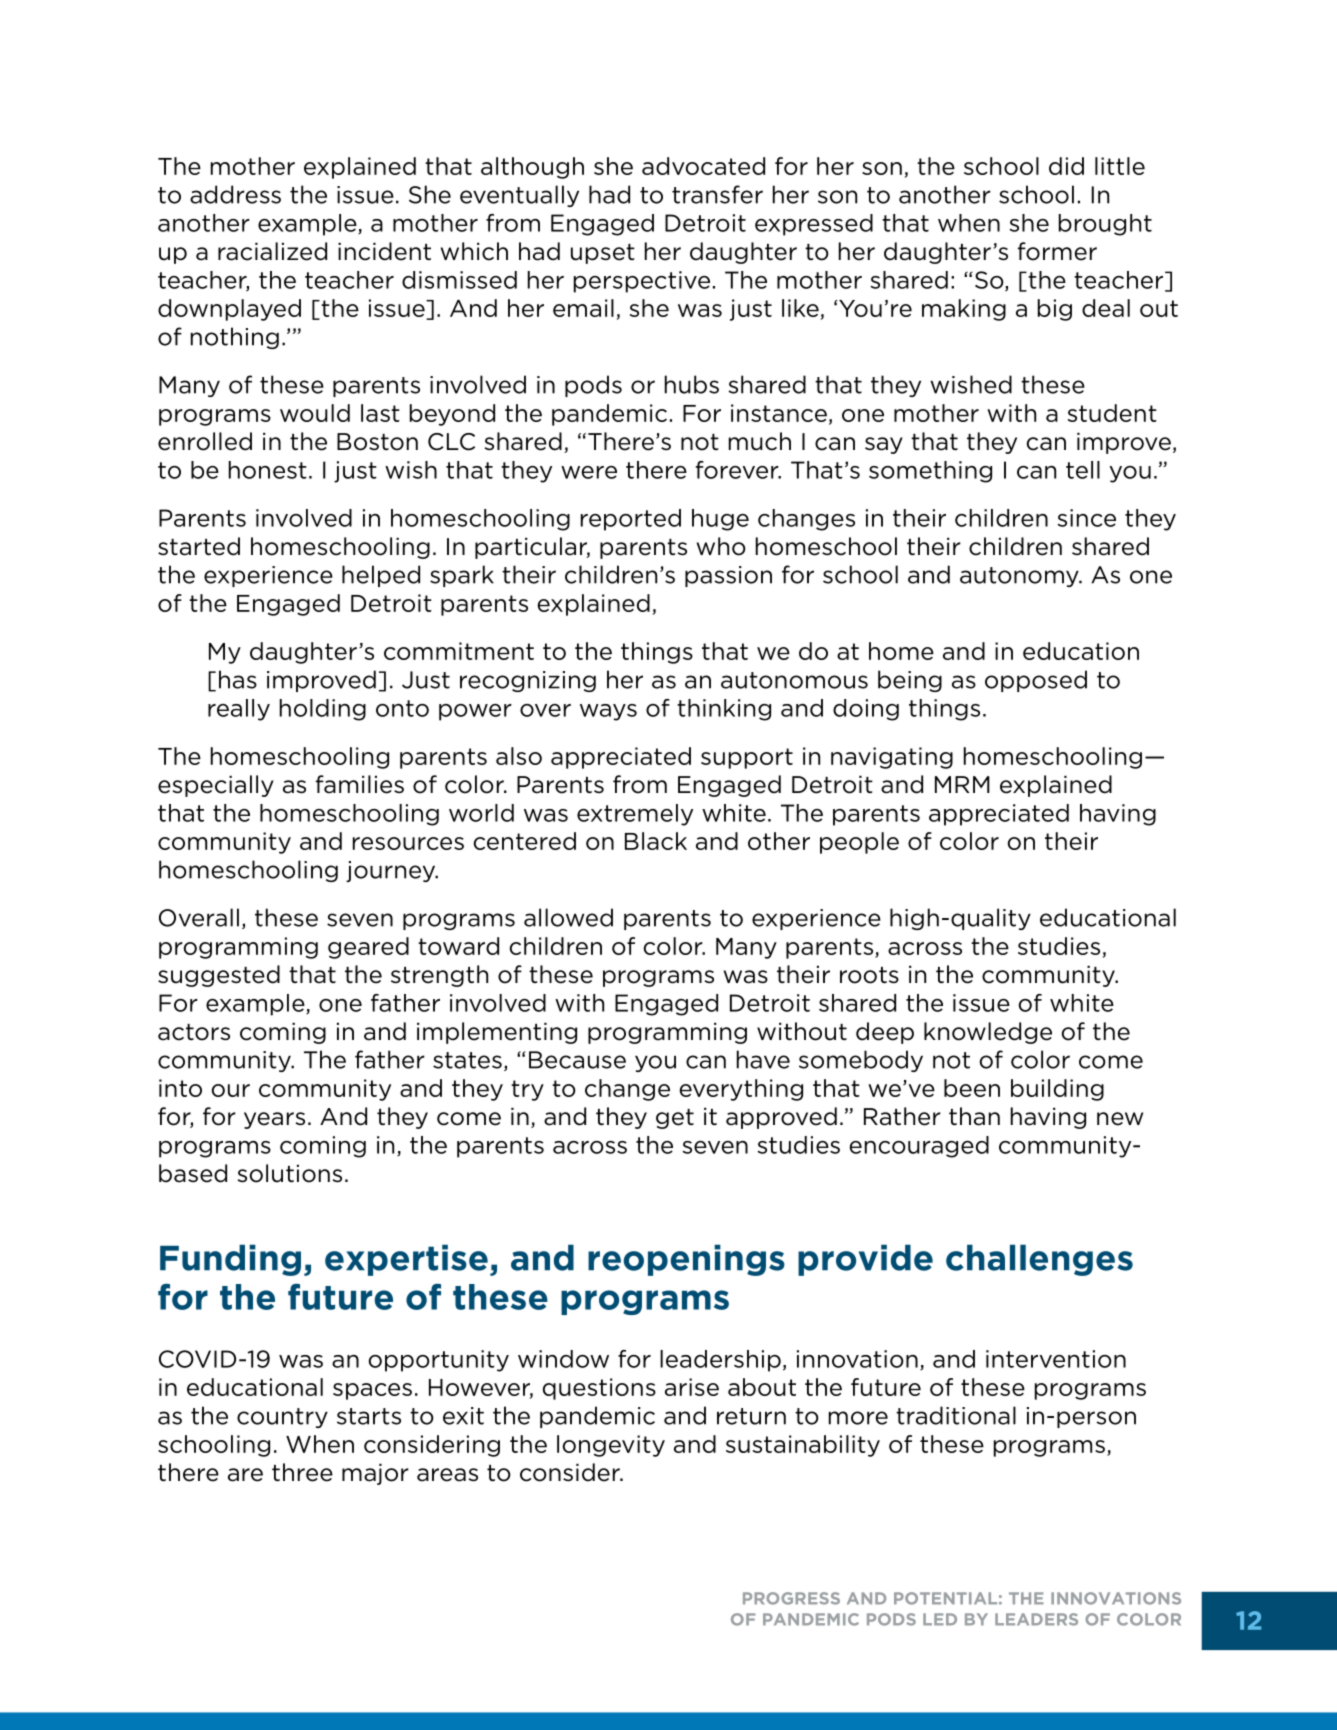  Describe the element at coordinates (323, 710) in the document. I see `holding` at that location.
